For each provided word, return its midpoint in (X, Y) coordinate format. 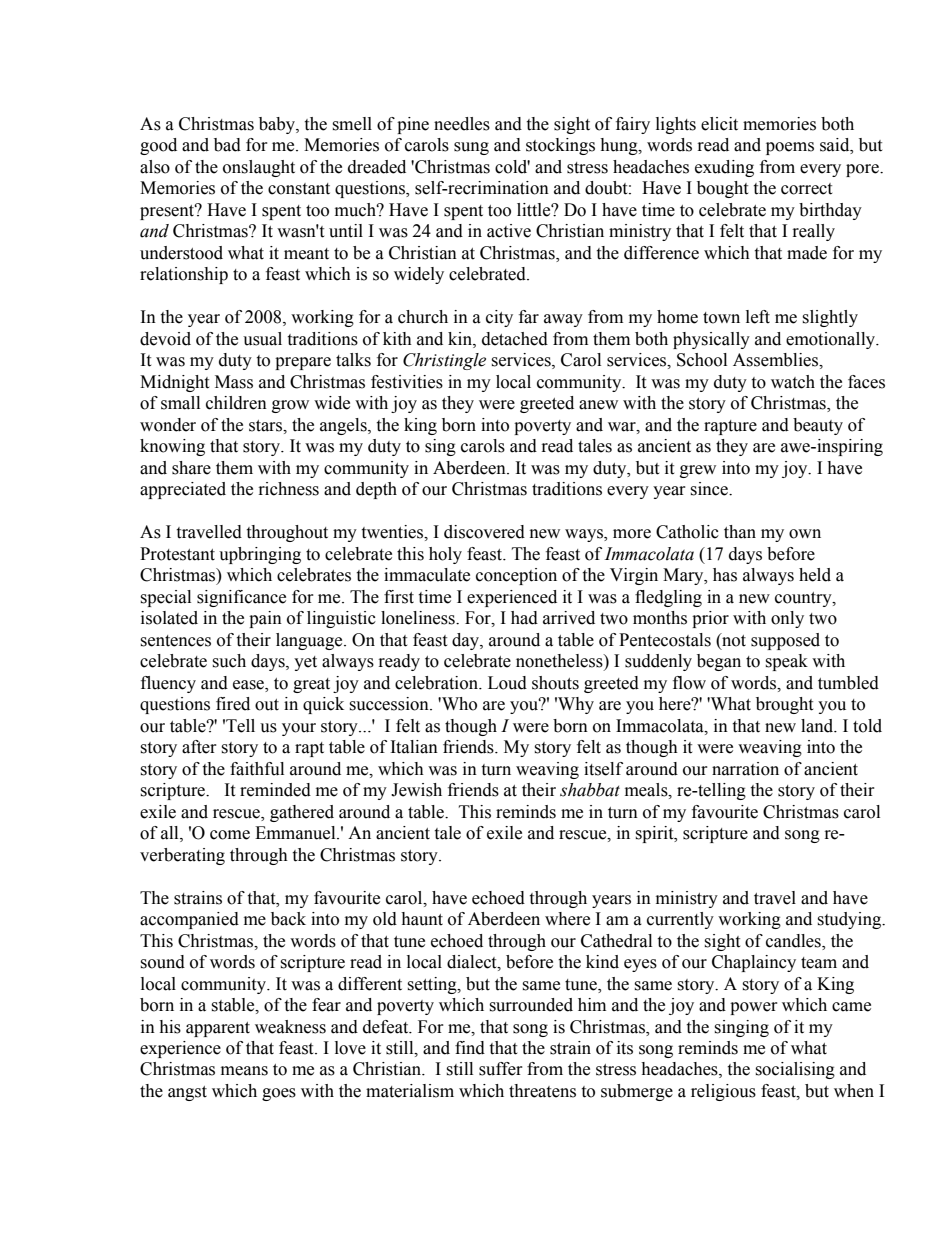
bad (227, 145)
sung (471, 148)
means (244, 1071)
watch (793, 382)
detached (515, 339)
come (230, 835)
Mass (234, 382)
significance (241, 598)
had (524, 618)
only (787, 619)
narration (745, 769)
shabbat (590, 790)
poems (790, 148)
